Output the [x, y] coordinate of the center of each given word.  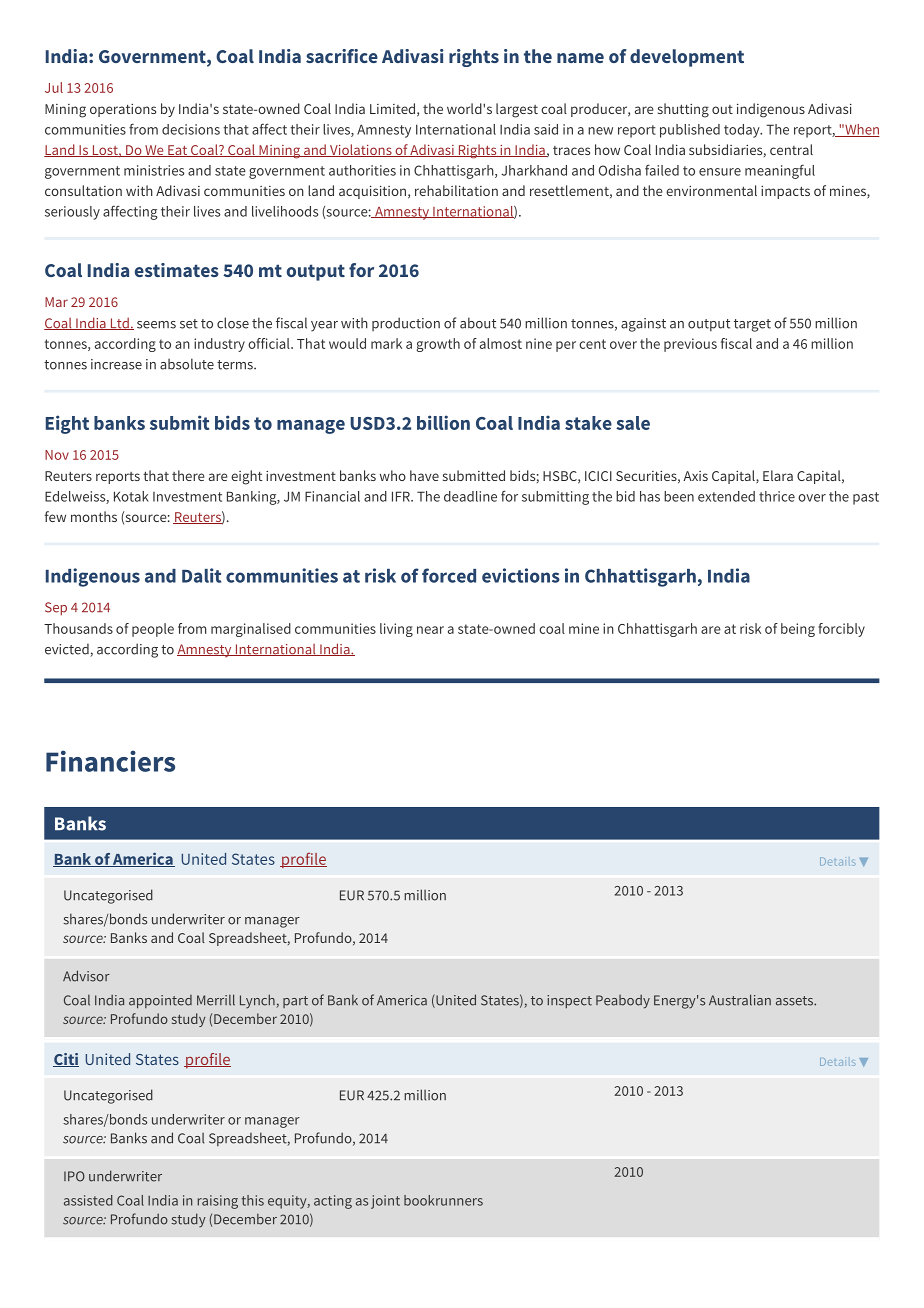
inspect [569, 1001]
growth [438, 345]
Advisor [86, 976]
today [743, 131]
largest [517, 110]
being [798, 630]
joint [385, 1202]
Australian [740, 1000]
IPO [74, 1176]
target [752, 325]
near [430, 630]
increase [116, 364]
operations [123, 110]
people [153, 630]
